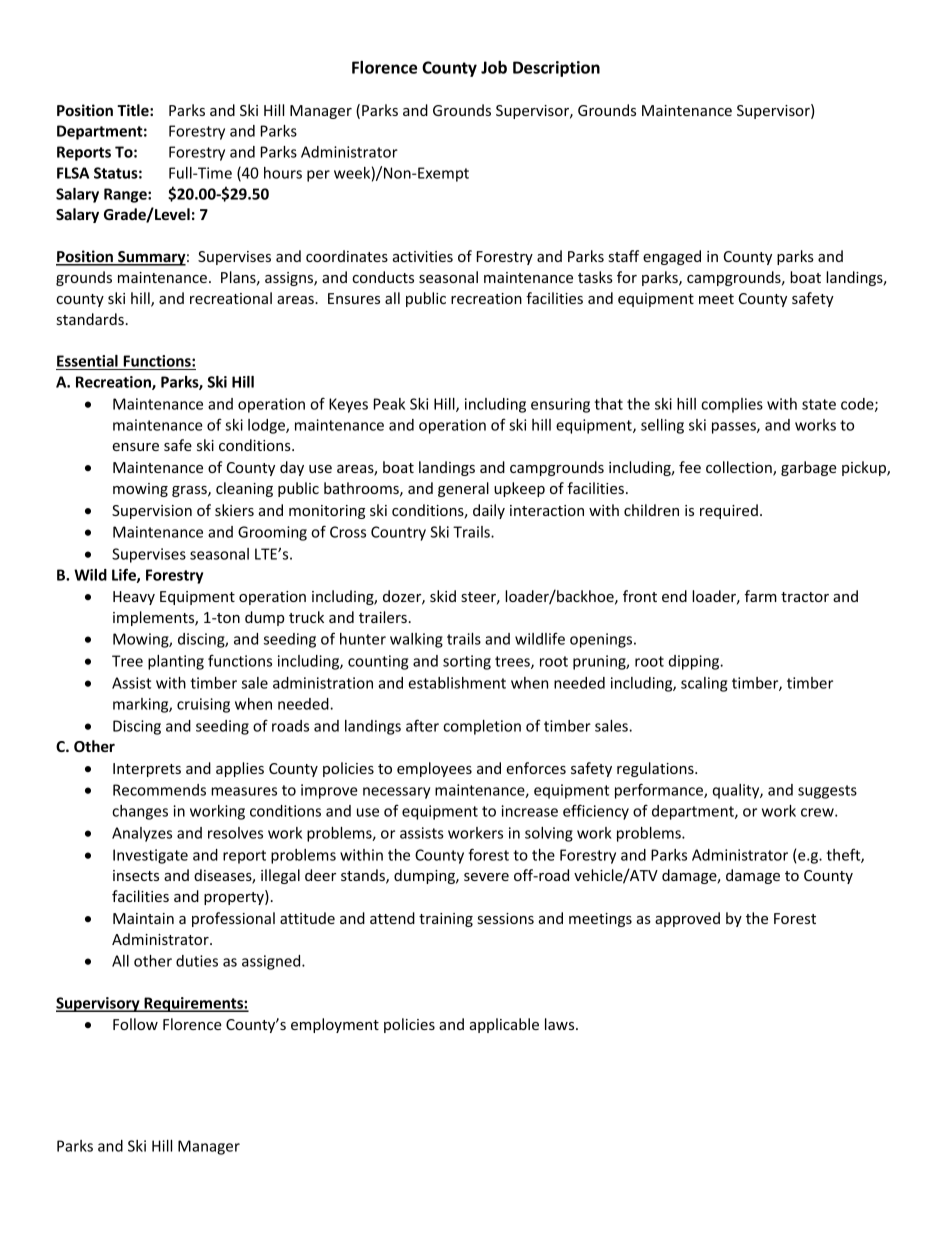 The width and height of the page is (952, 1233). Describe the element at coordinates (73, 173) in the page. I see `FLSA` at that location.
